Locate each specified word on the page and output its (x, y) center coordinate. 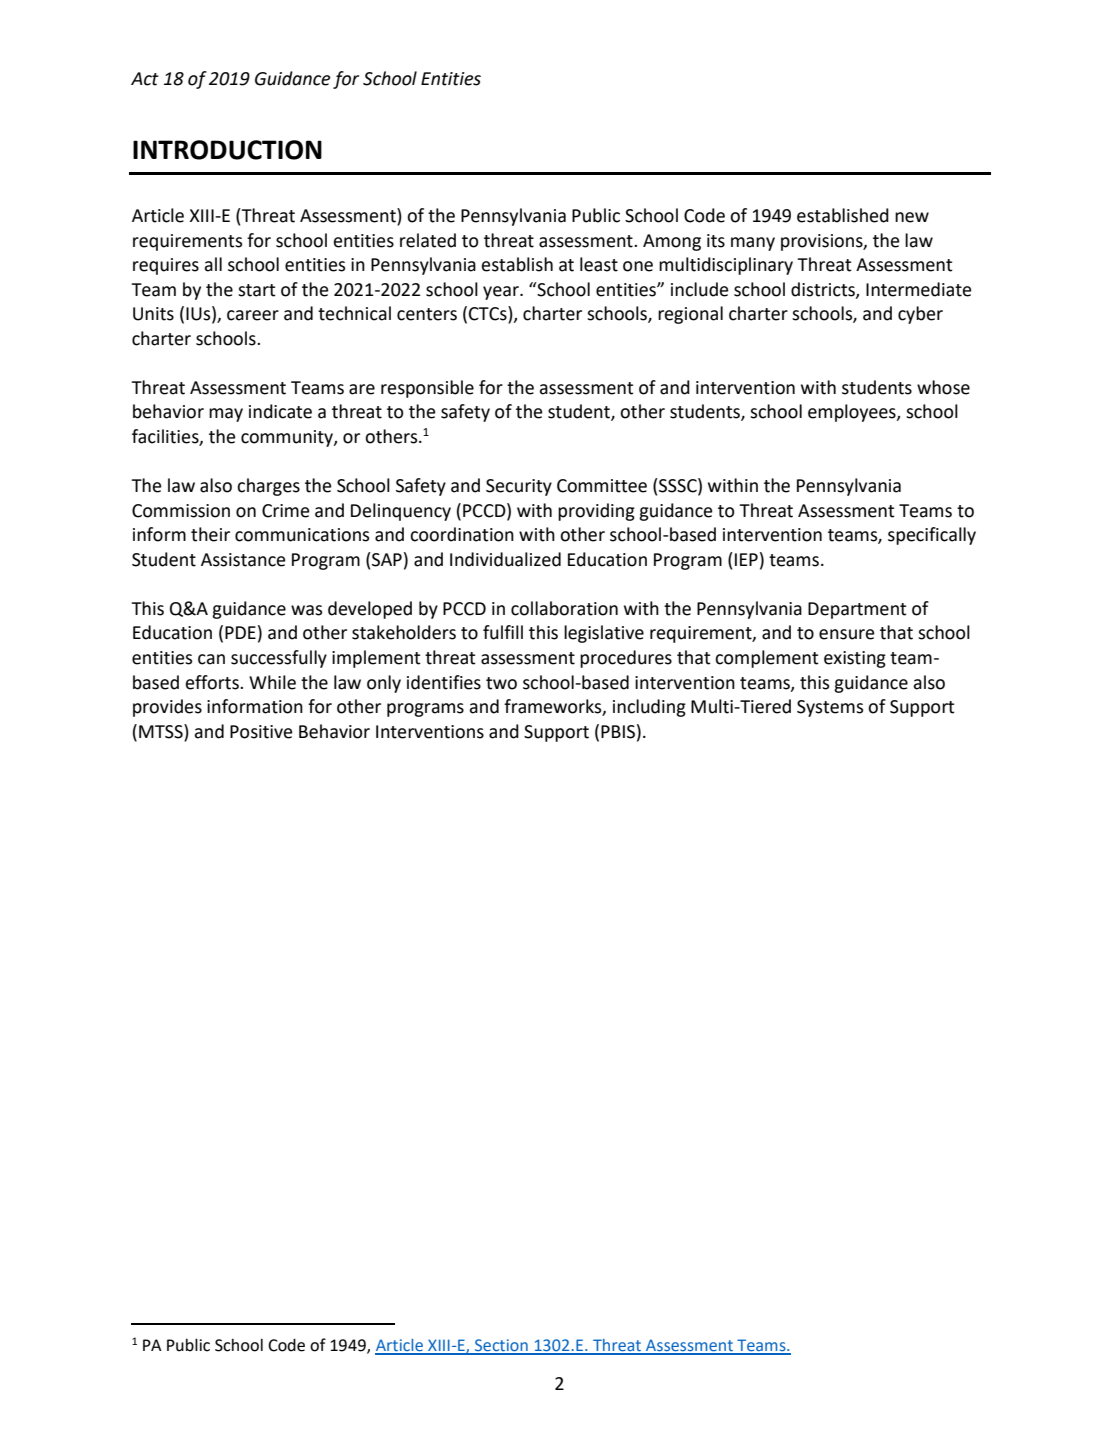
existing (855, 659)
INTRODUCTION (227, 150)
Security (519, 487)
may (226, 415)
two (501, 683)
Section (501, 1346)
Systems (830, 708)
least (599, 264)
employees (853, 413)
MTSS (162, 731)
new (912, 217)
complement (767, 659)
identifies (444, 682)
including (649, 708)
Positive (261, 732)
